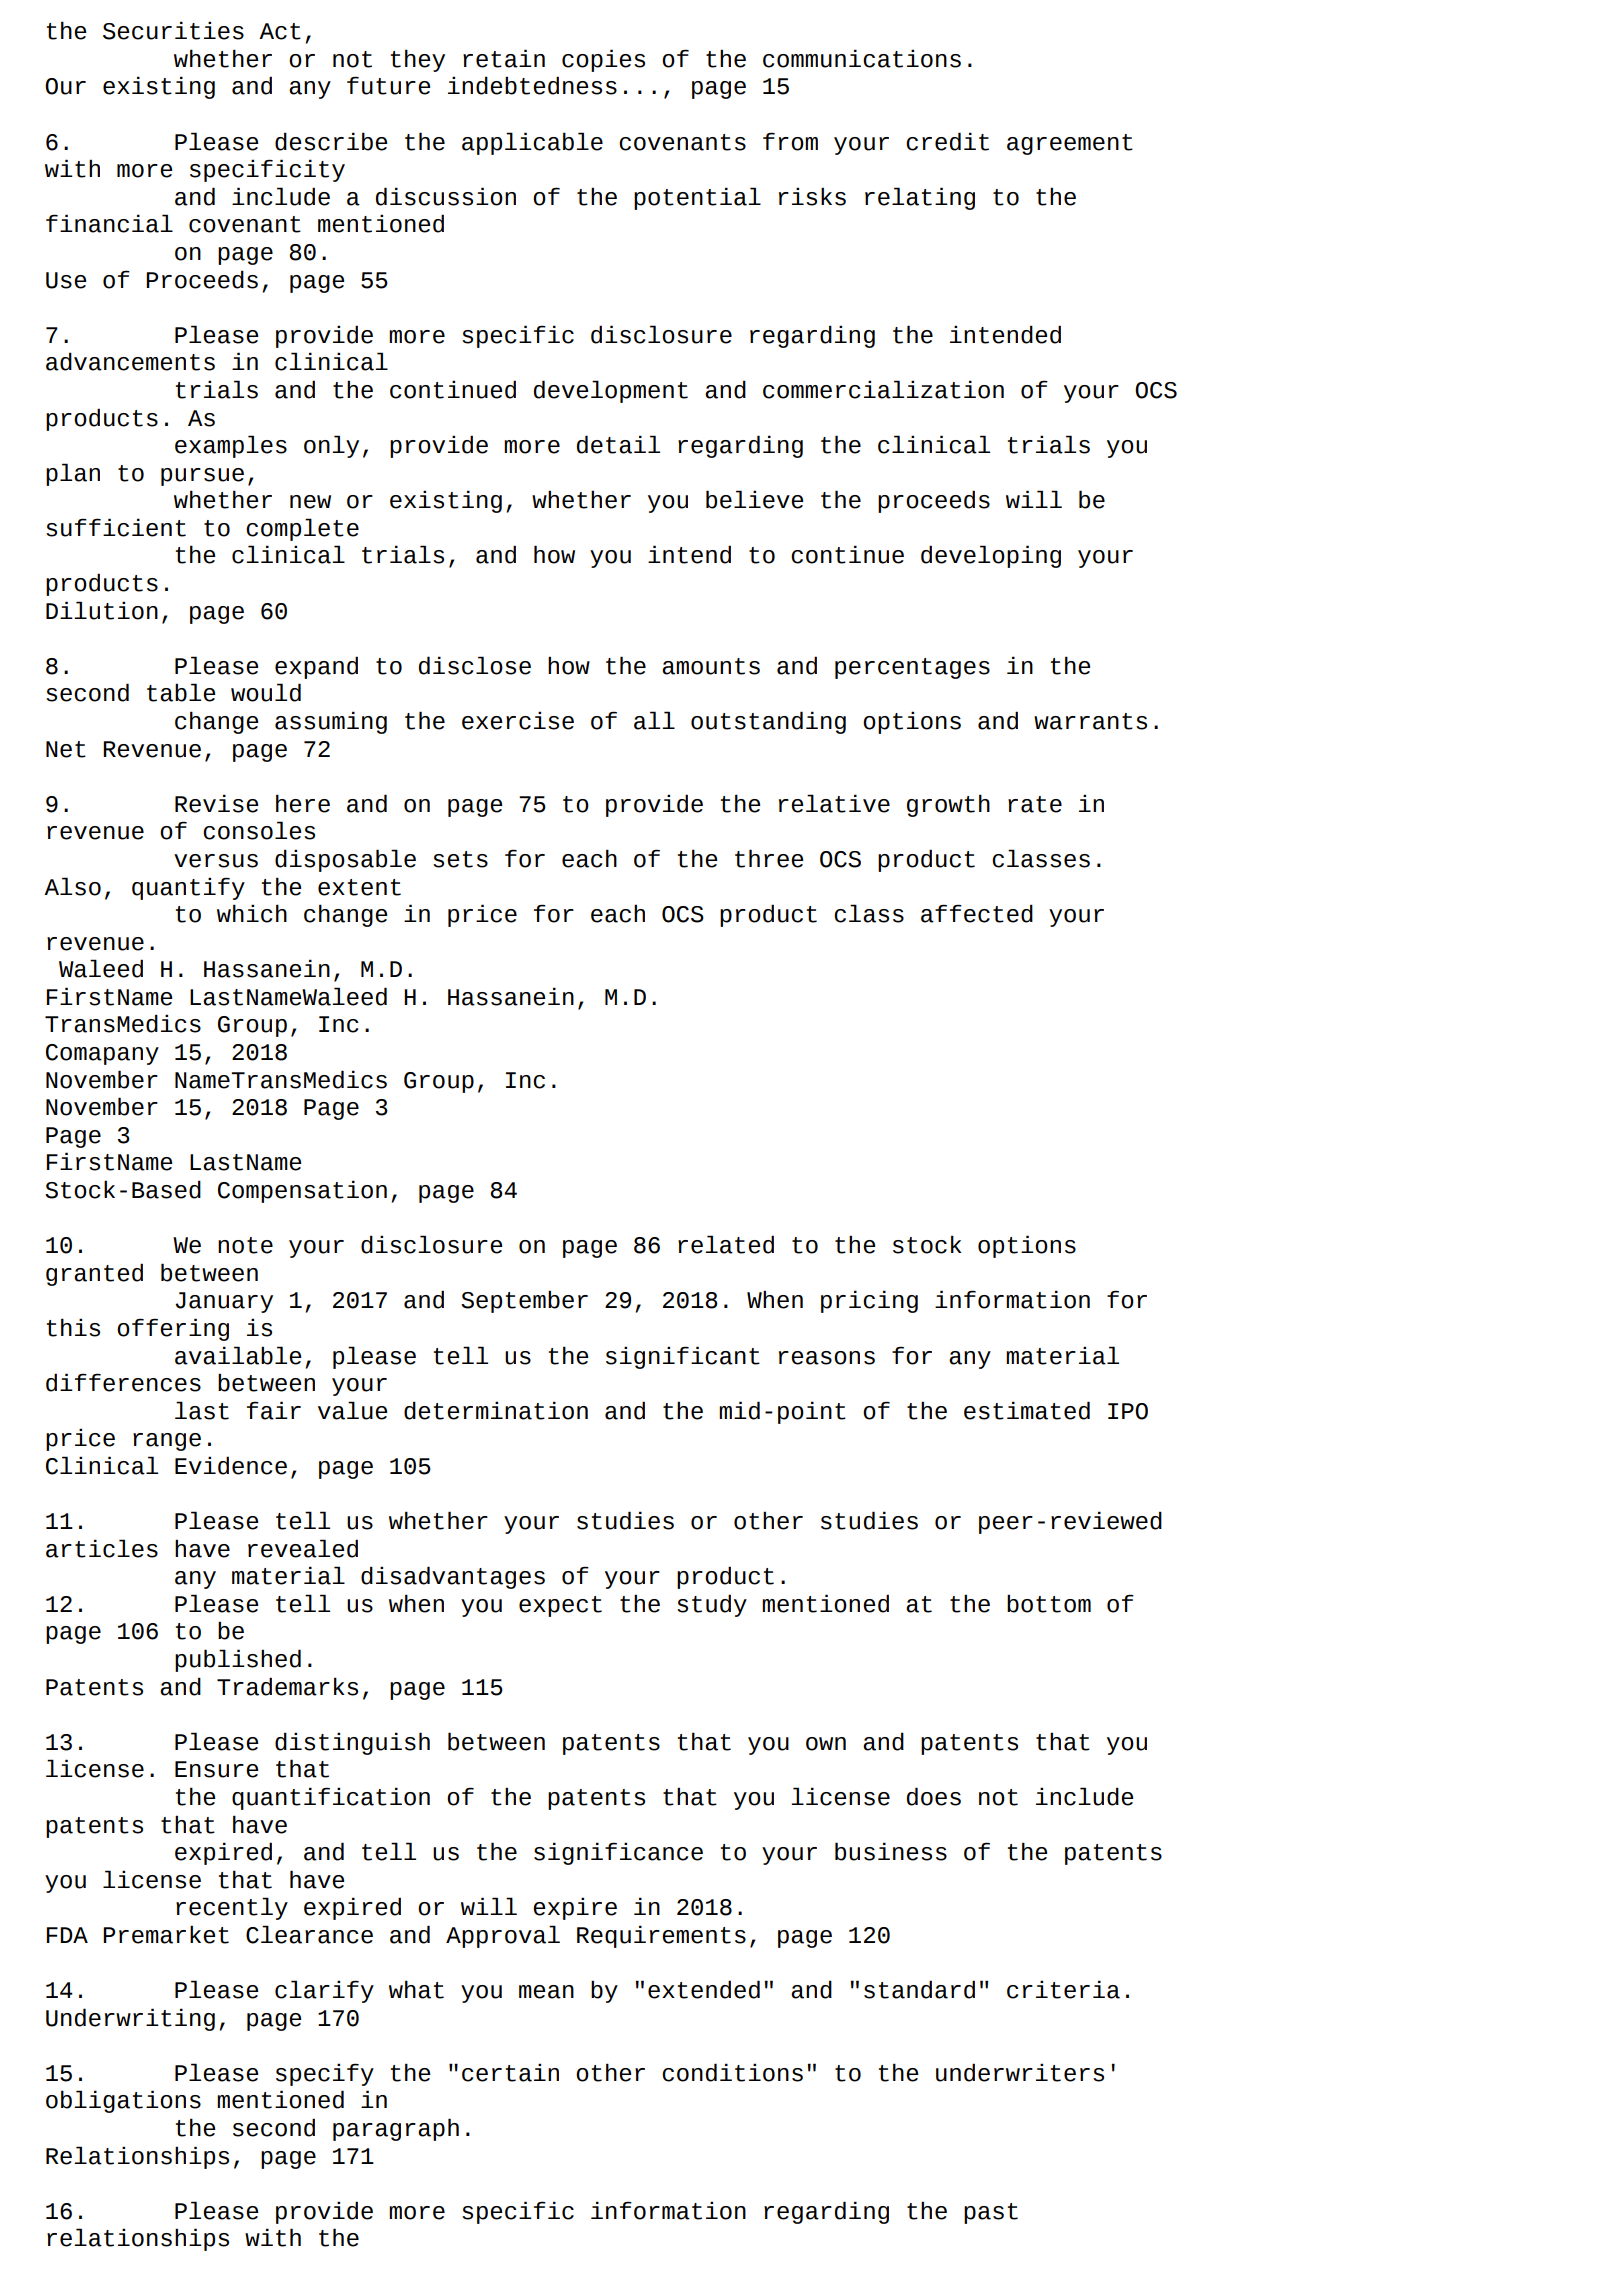 The height and width of the screenshot is (2294, 1621). I want to click on certain, so click(510, 2072).
